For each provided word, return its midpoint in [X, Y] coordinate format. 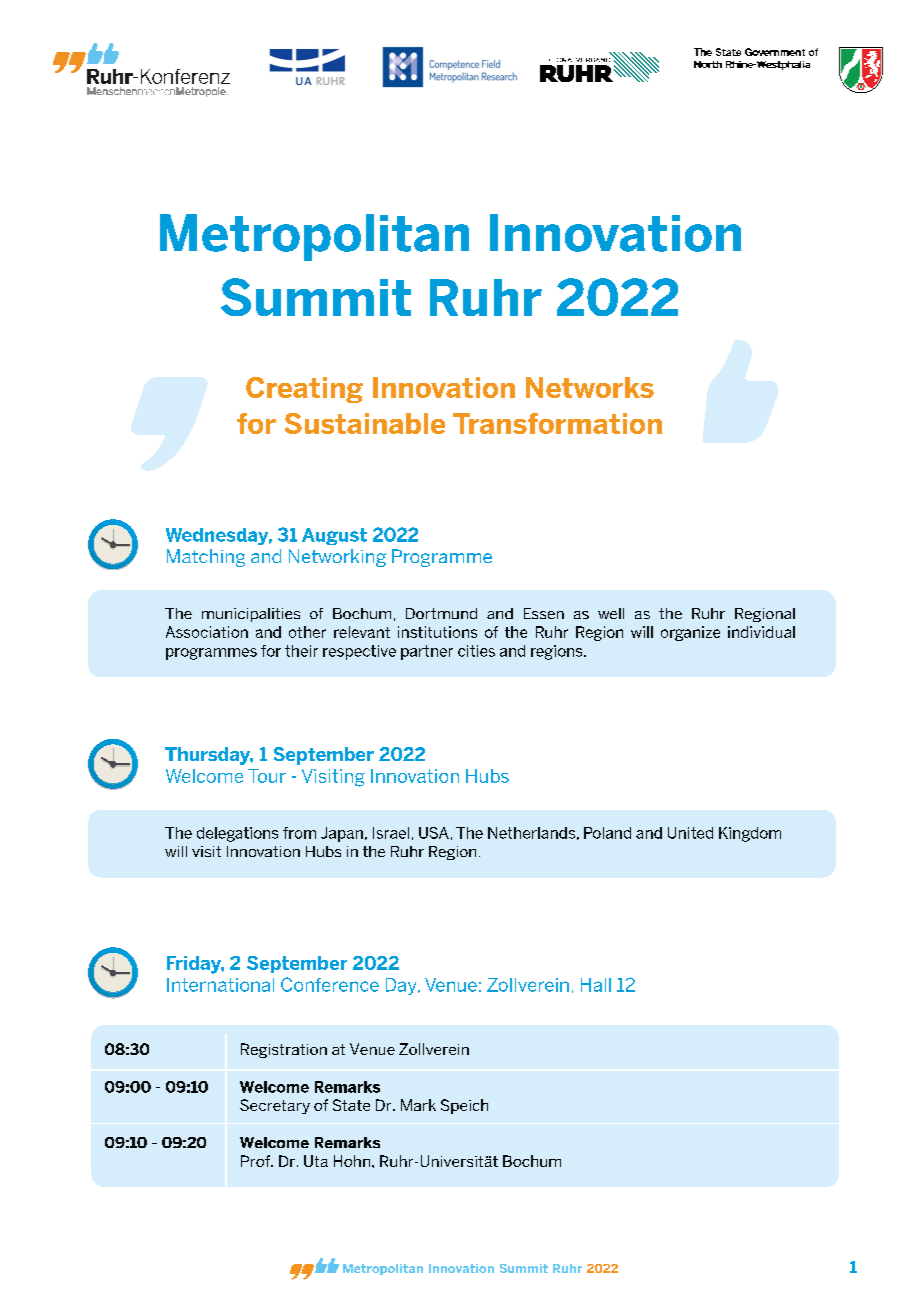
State [351, 1105]
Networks [590, 387]
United [690, 833]
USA [434, 833]
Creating [304, 390]
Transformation [557, 423]
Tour [267, 776]
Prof [256, 1161]
